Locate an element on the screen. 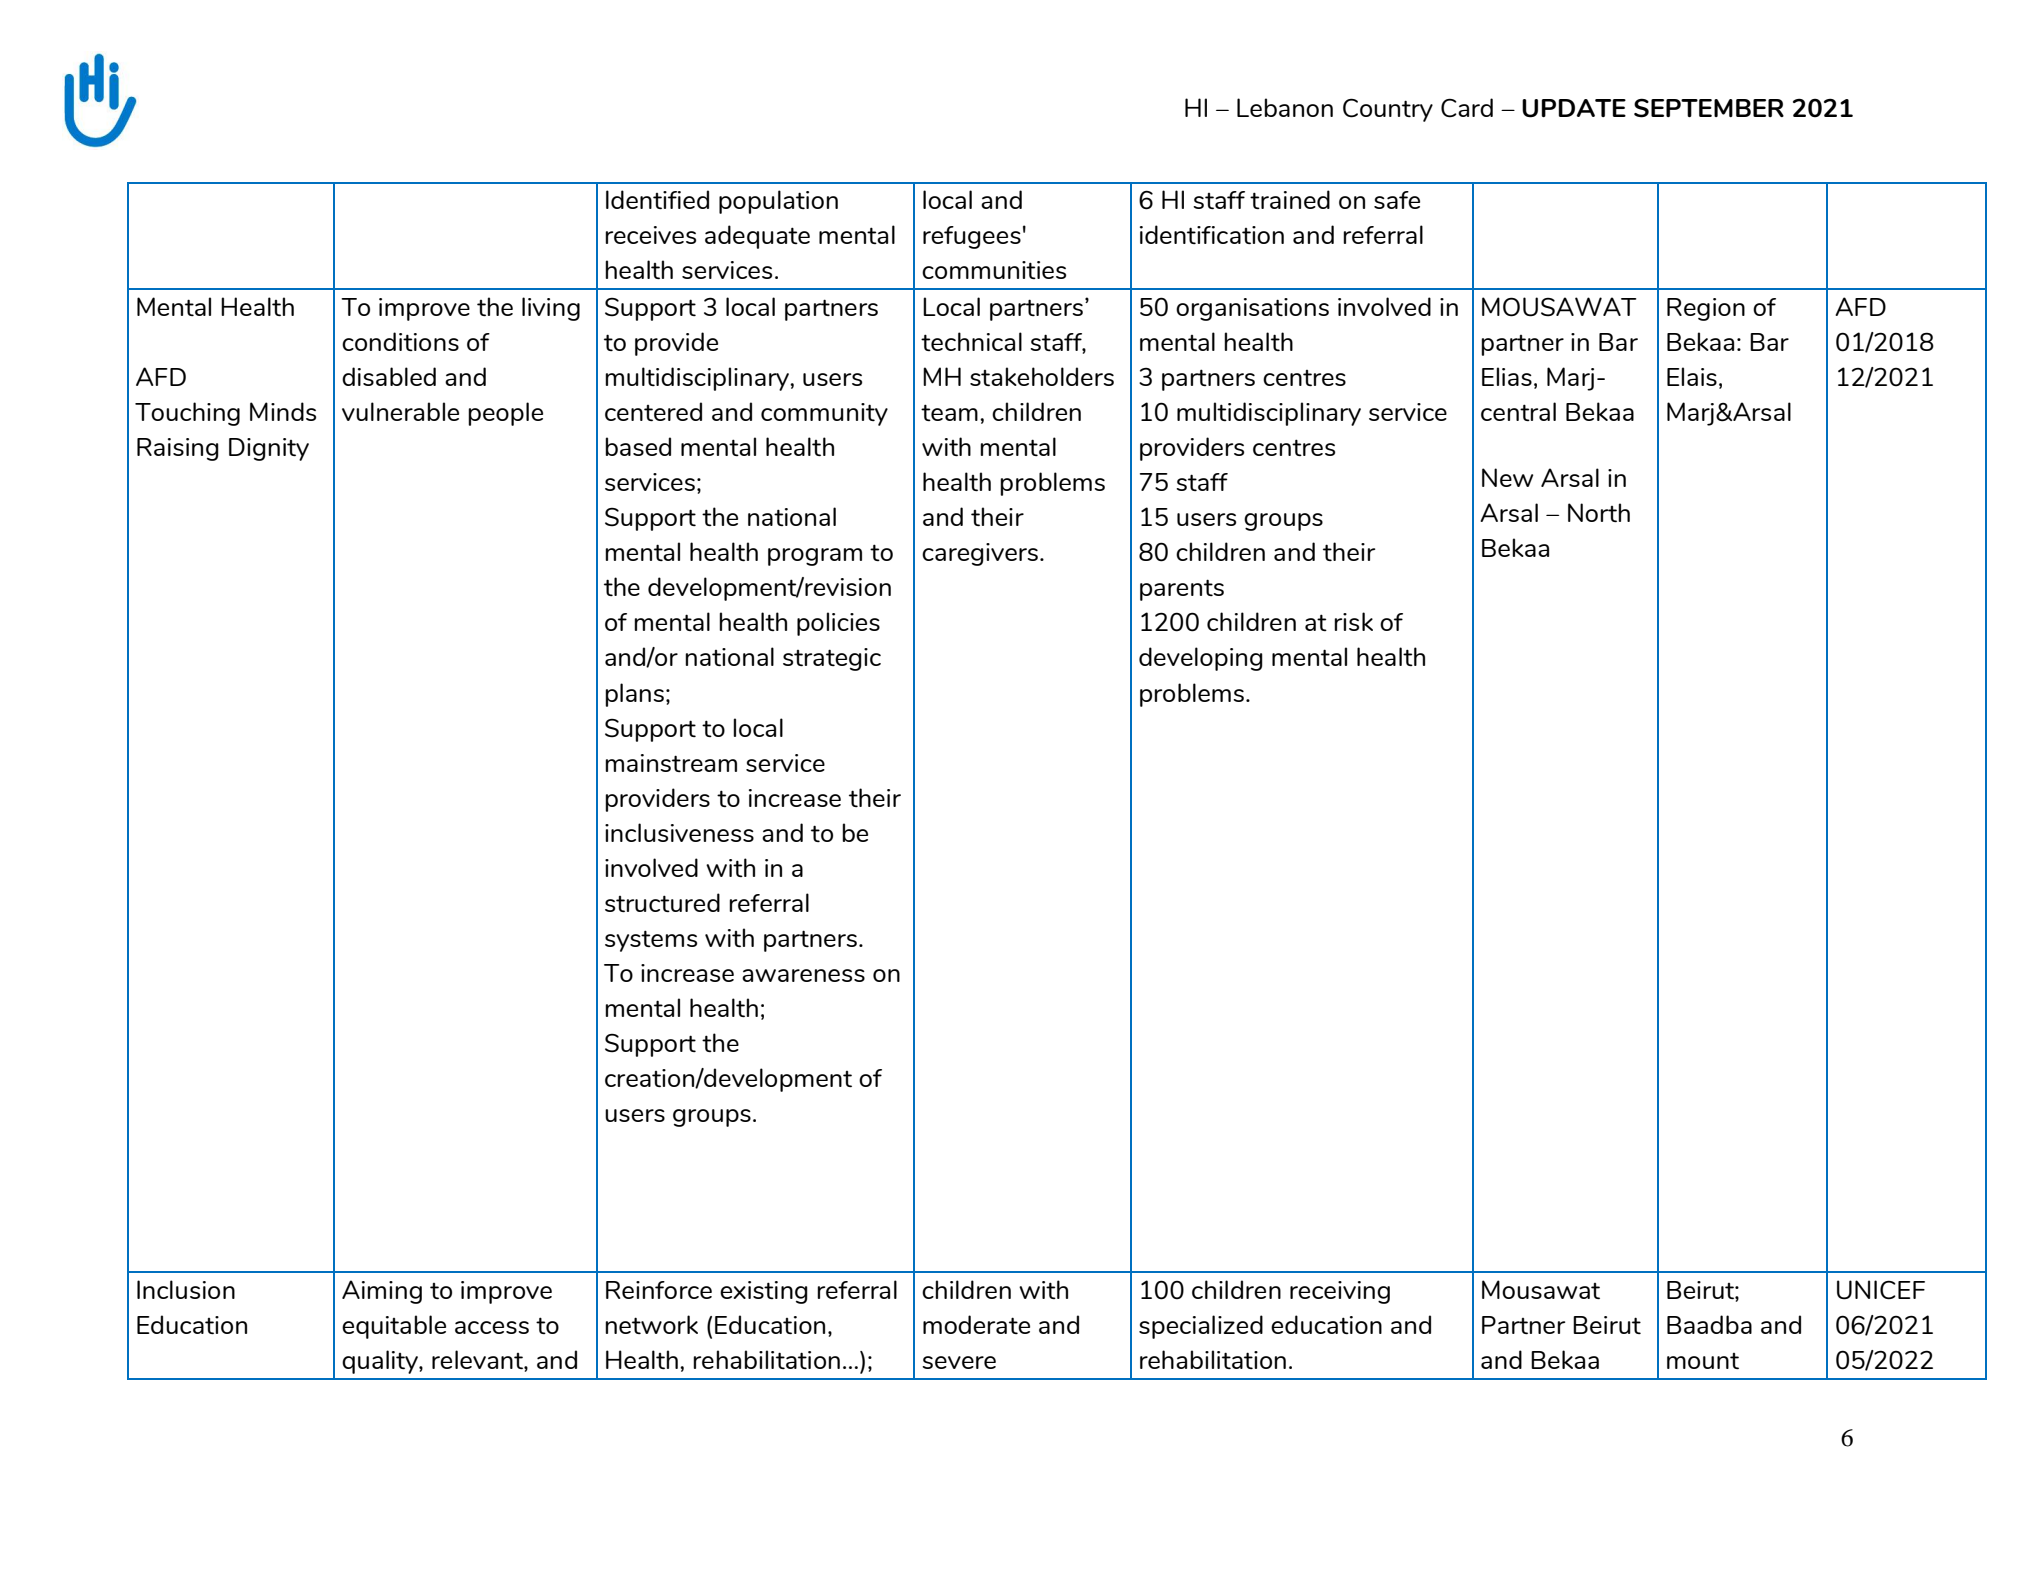 The height and width of the screenshot is (1573, 2036). SEPTEMBER is located at coordinates (1709, 108).
